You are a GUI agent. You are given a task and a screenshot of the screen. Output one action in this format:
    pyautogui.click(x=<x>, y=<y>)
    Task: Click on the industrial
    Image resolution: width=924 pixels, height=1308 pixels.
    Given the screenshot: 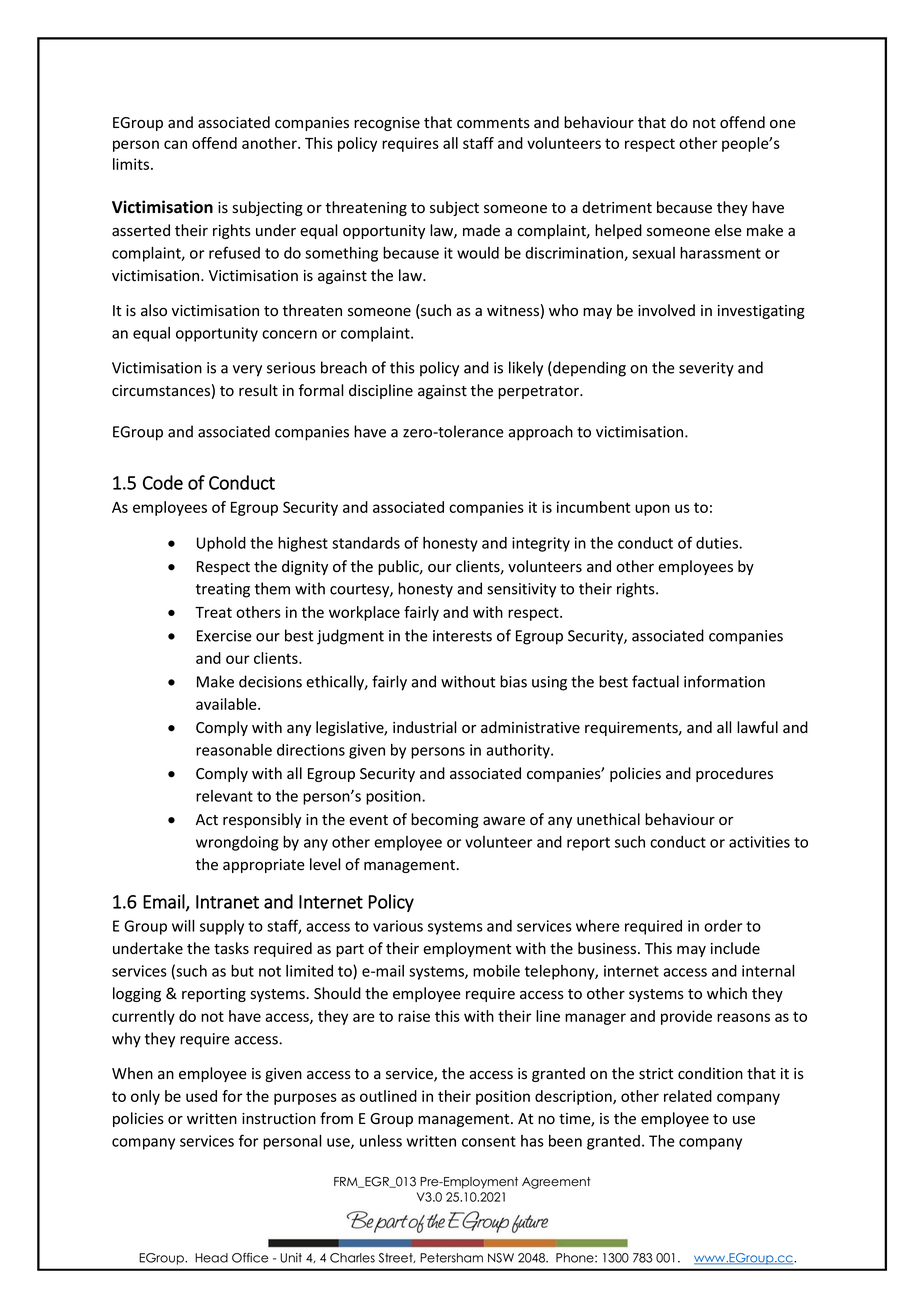 What is the action you would take?
    pyautogui.click(x=425, y=727)
